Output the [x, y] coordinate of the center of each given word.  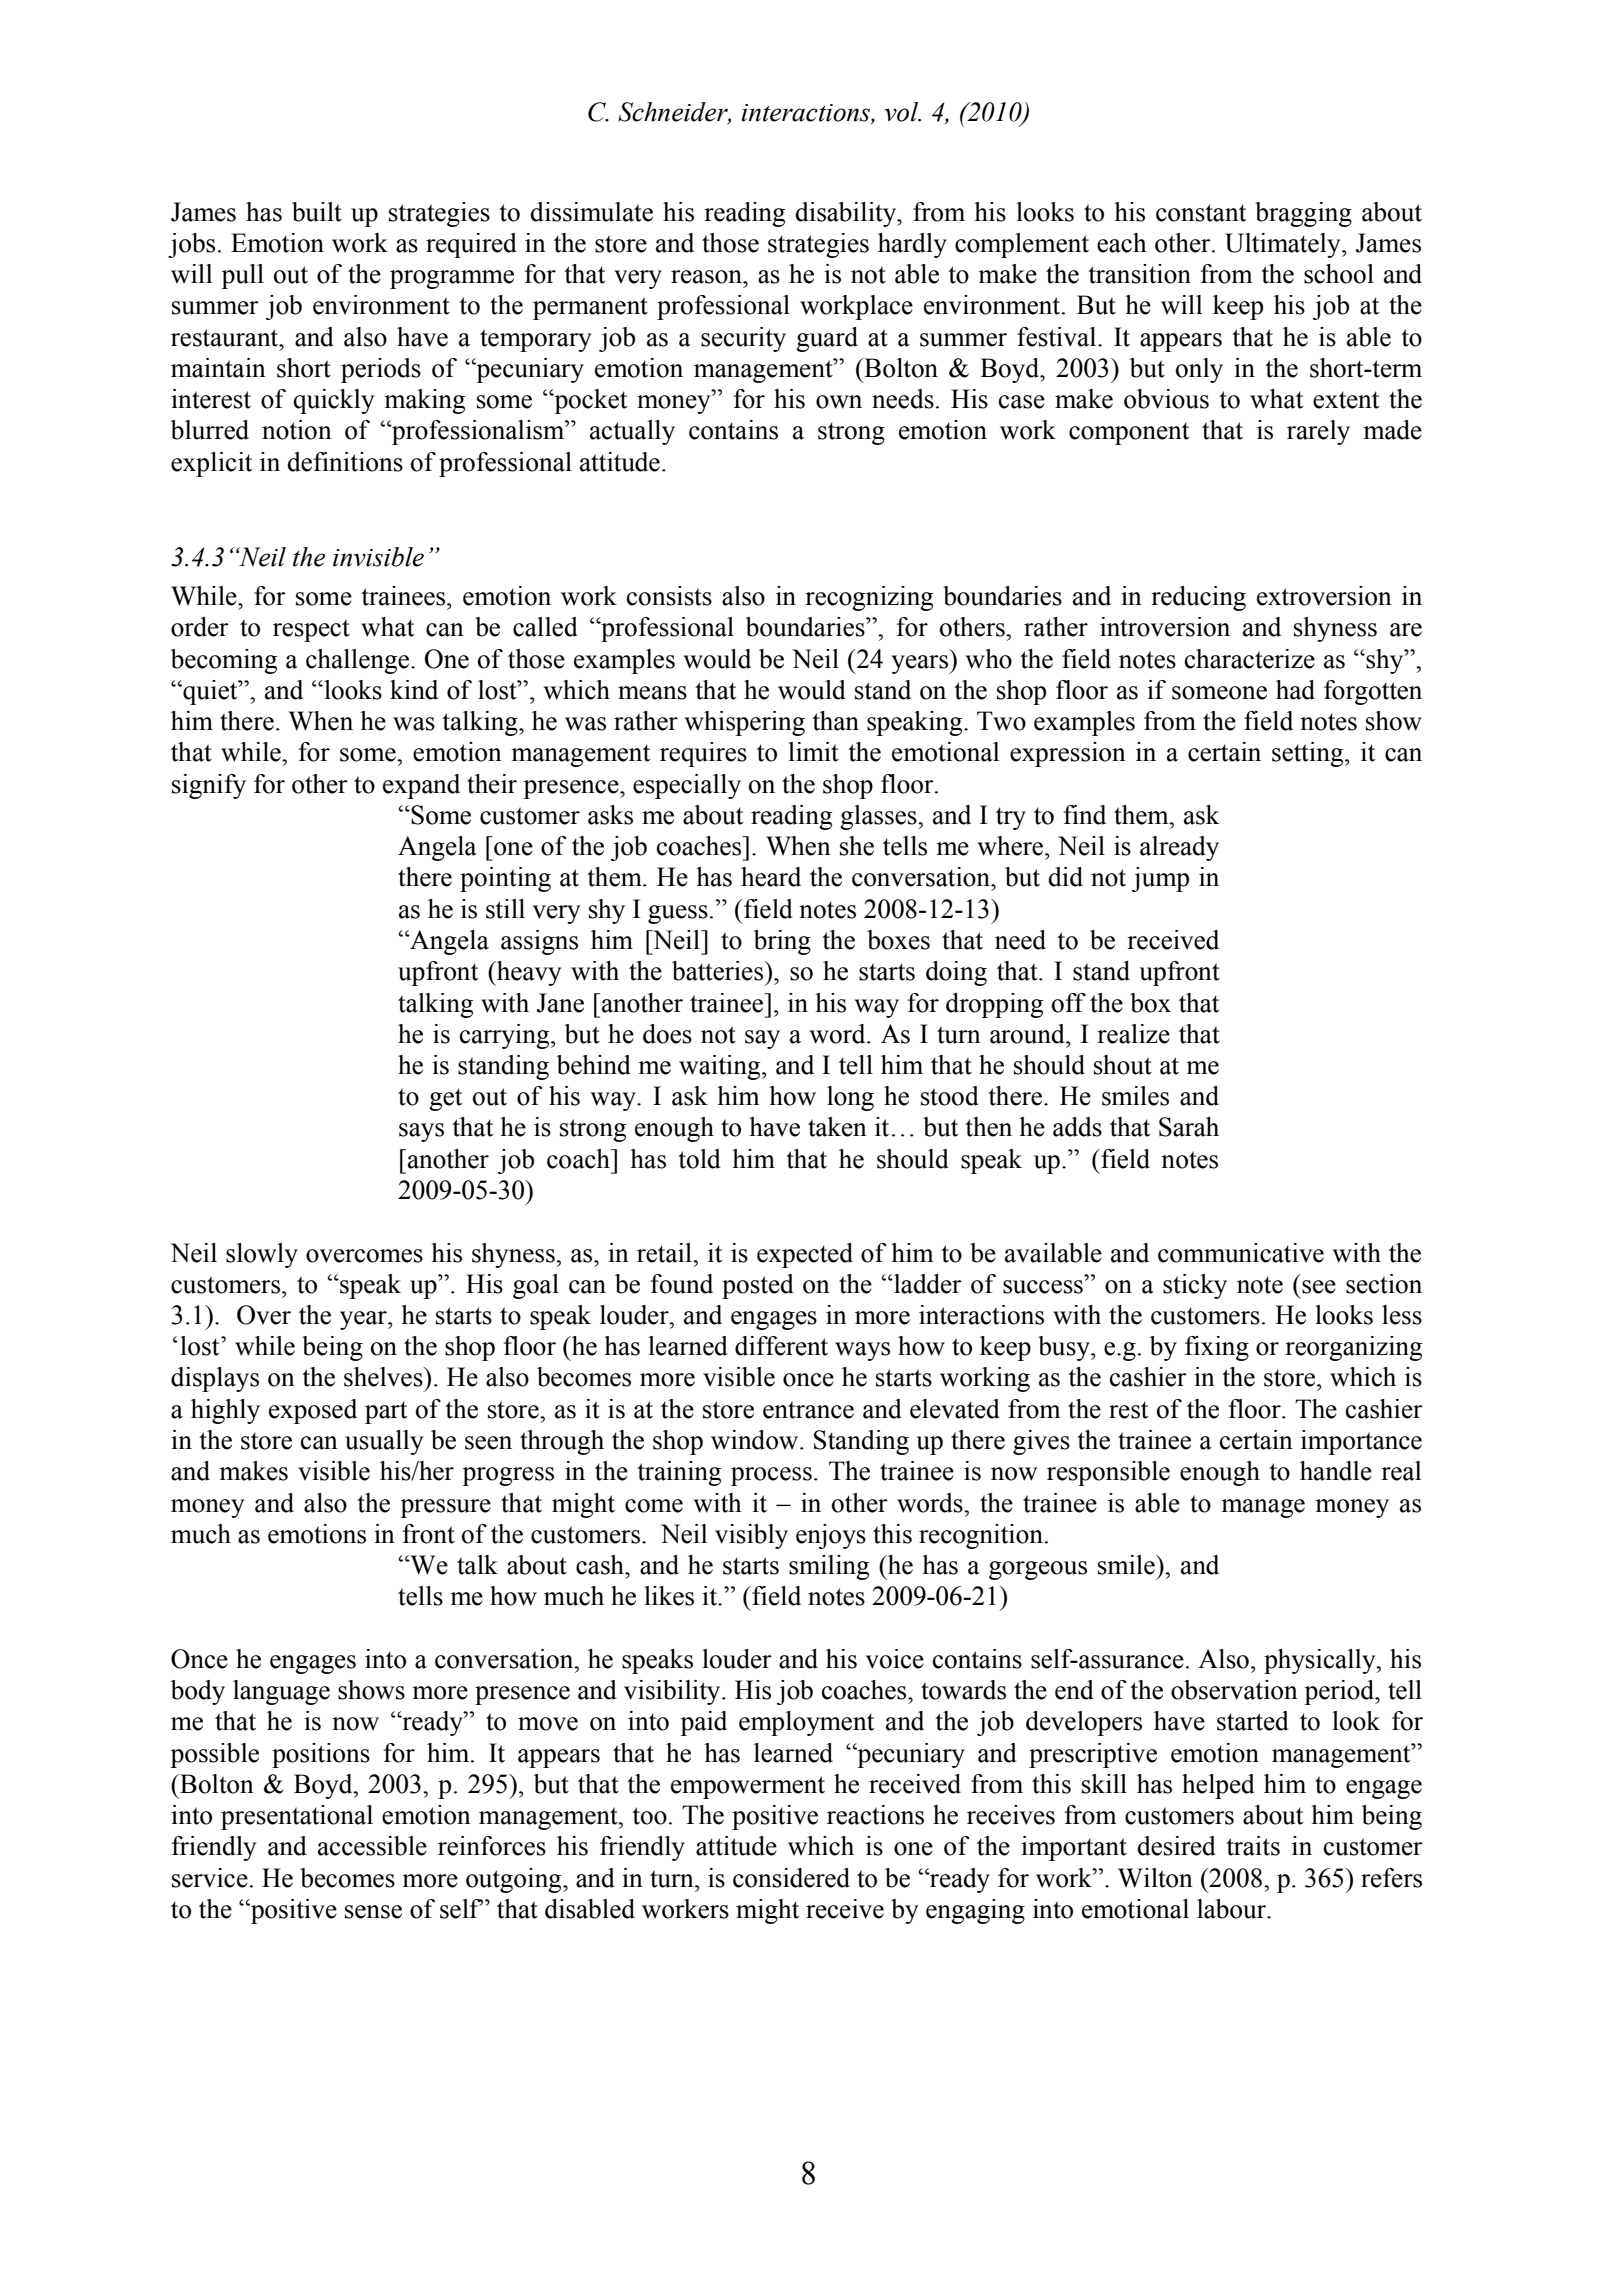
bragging [1303, 214]
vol [903, 112]
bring [782, 942]
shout [1123, 1065]
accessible [372, 1846]
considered [791, 1878]
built [317, 212]
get [445, 1099]
